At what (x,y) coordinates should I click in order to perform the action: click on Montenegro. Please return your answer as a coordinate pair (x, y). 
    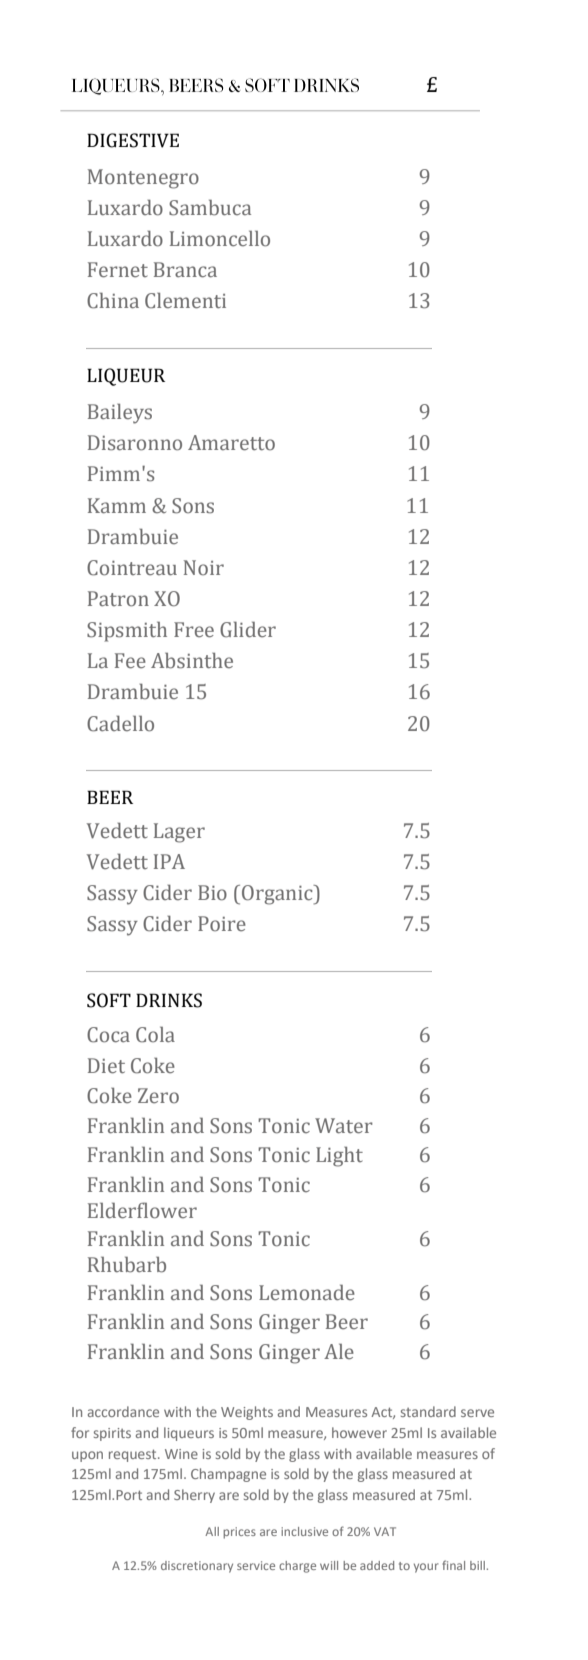
    Looking at the image, I should click on (143, 179).
